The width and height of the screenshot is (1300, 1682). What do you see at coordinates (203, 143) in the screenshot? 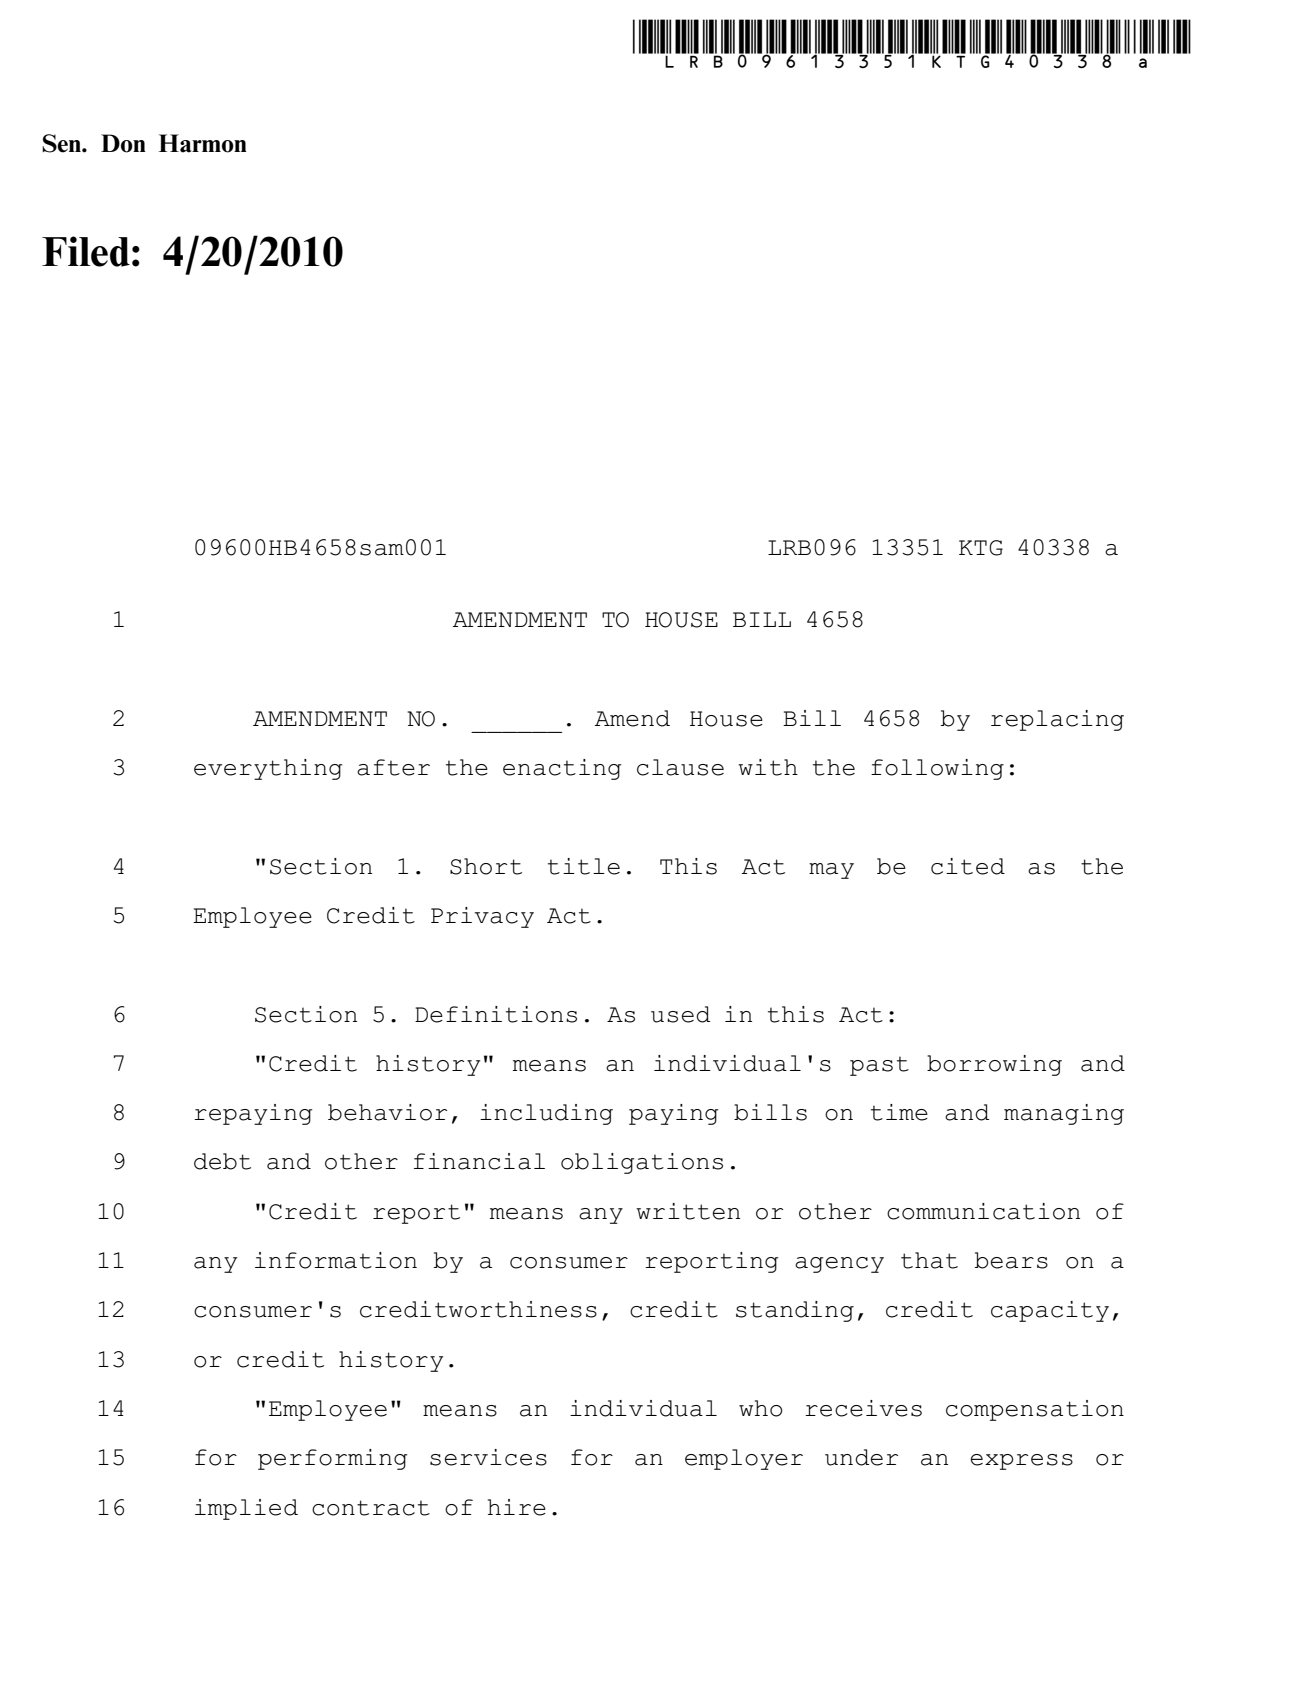
I see `Harmon` at bounding box center [203, 143].
